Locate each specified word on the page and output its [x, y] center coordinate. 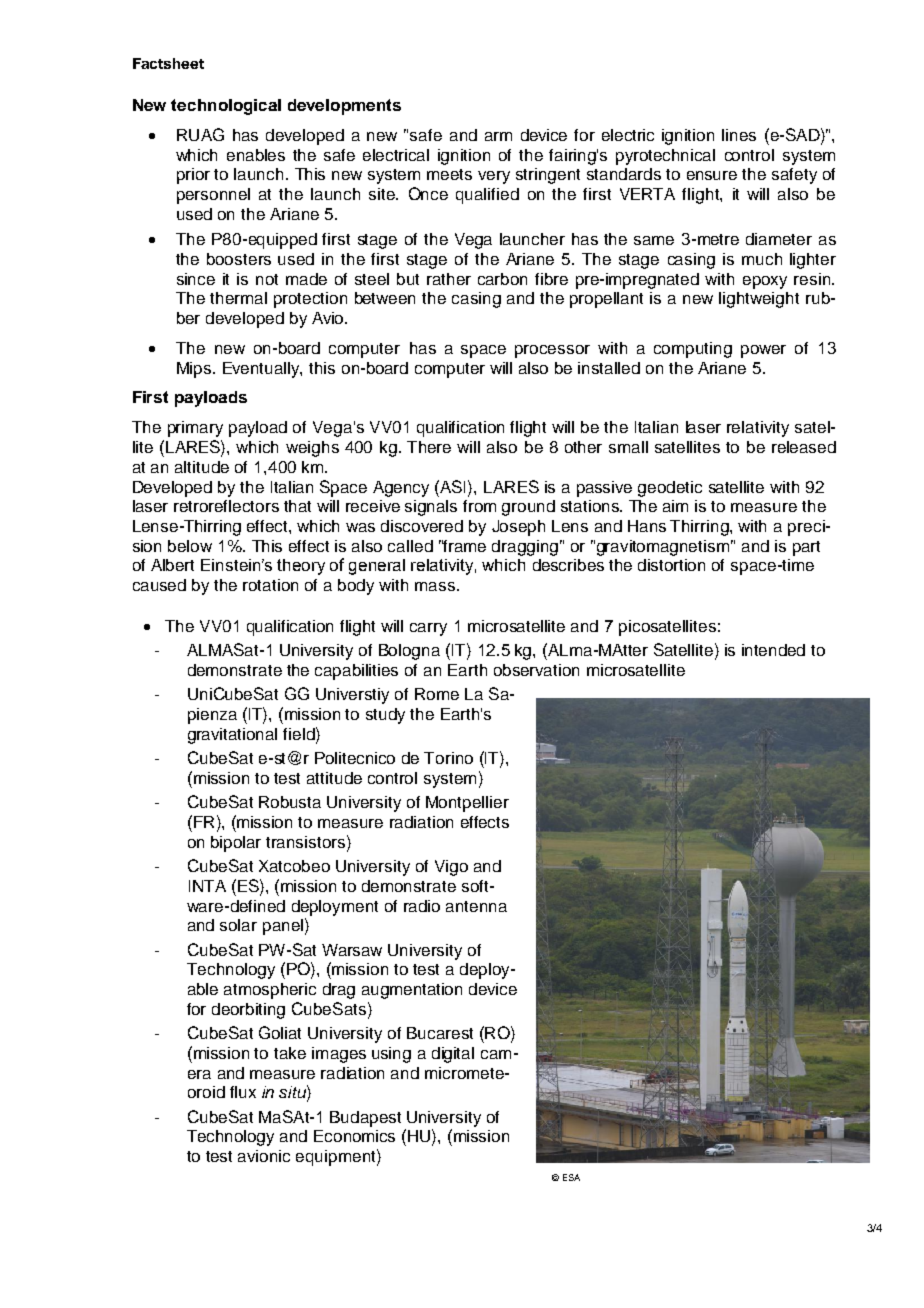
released [804, 447]
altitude [202, 467]
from [479, 506]
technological [226, 107]
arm [498, 136]
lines [739, 135]
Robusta [290, 802]
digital [453, 1055]
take [290, 1053]
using [391, 1055]
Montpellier [467, 804]
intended [773, 650]
